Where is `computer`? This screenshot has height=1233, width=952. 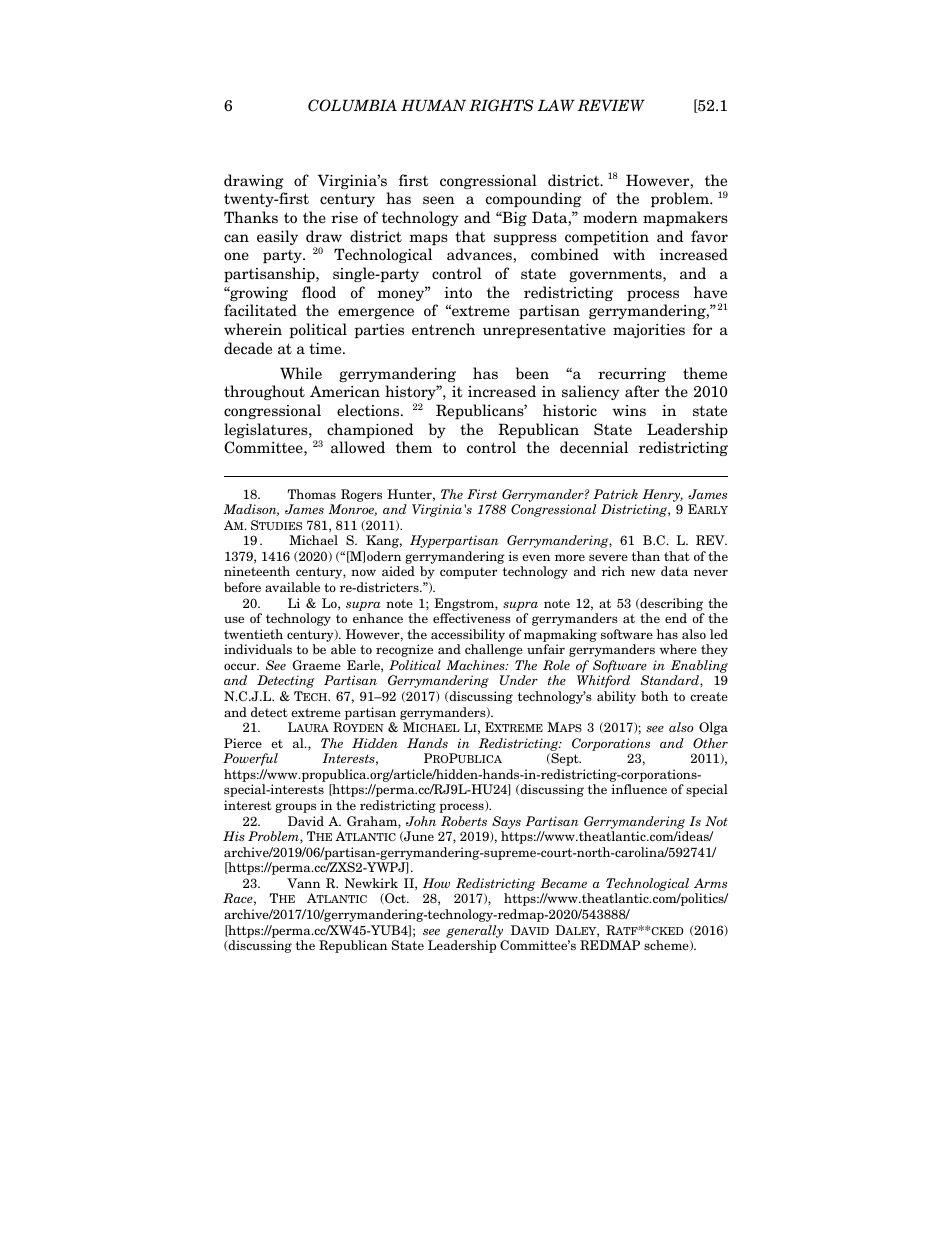 computer is located at coordinates (468, 573).
